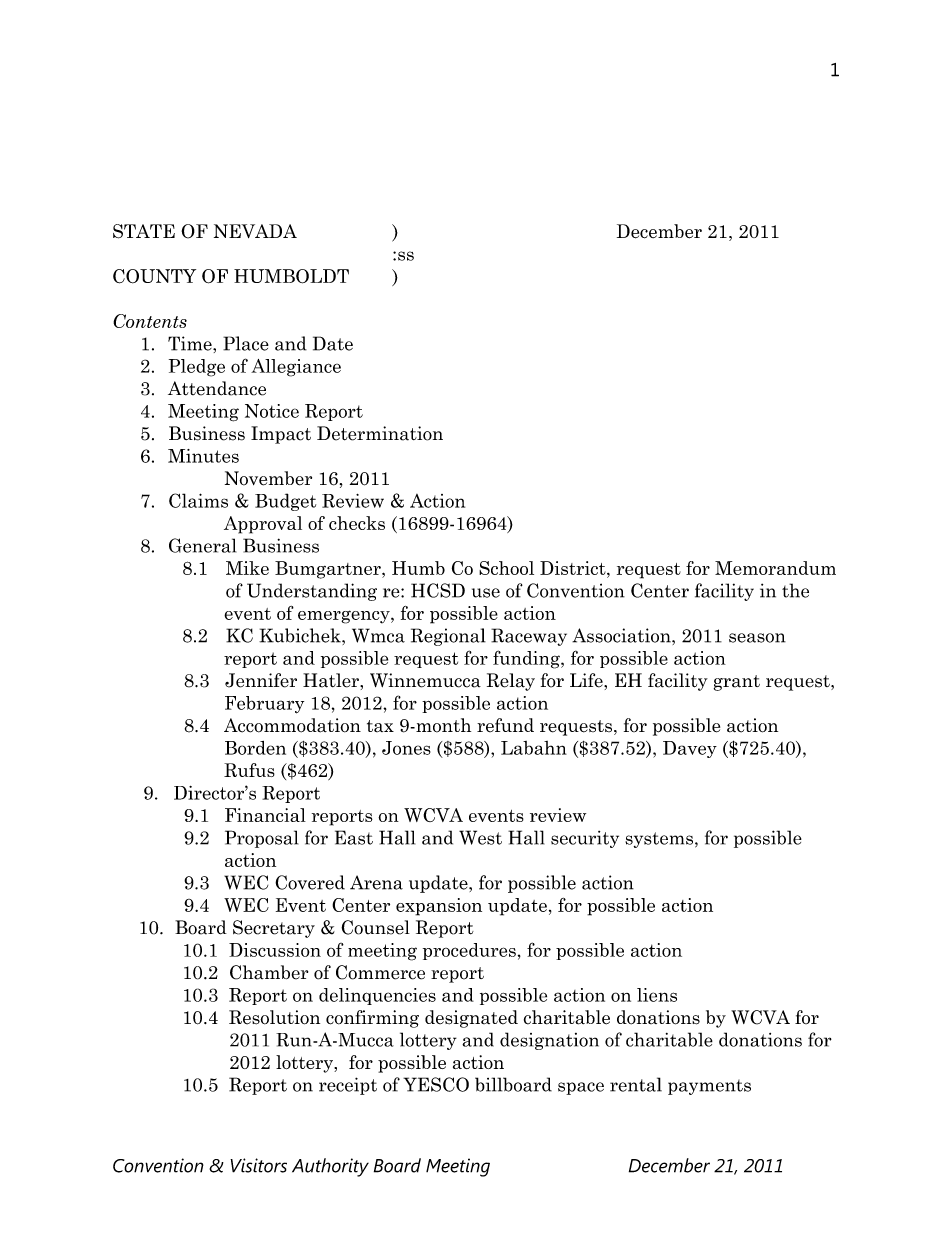  I want to click on security, so click(585, 839).
